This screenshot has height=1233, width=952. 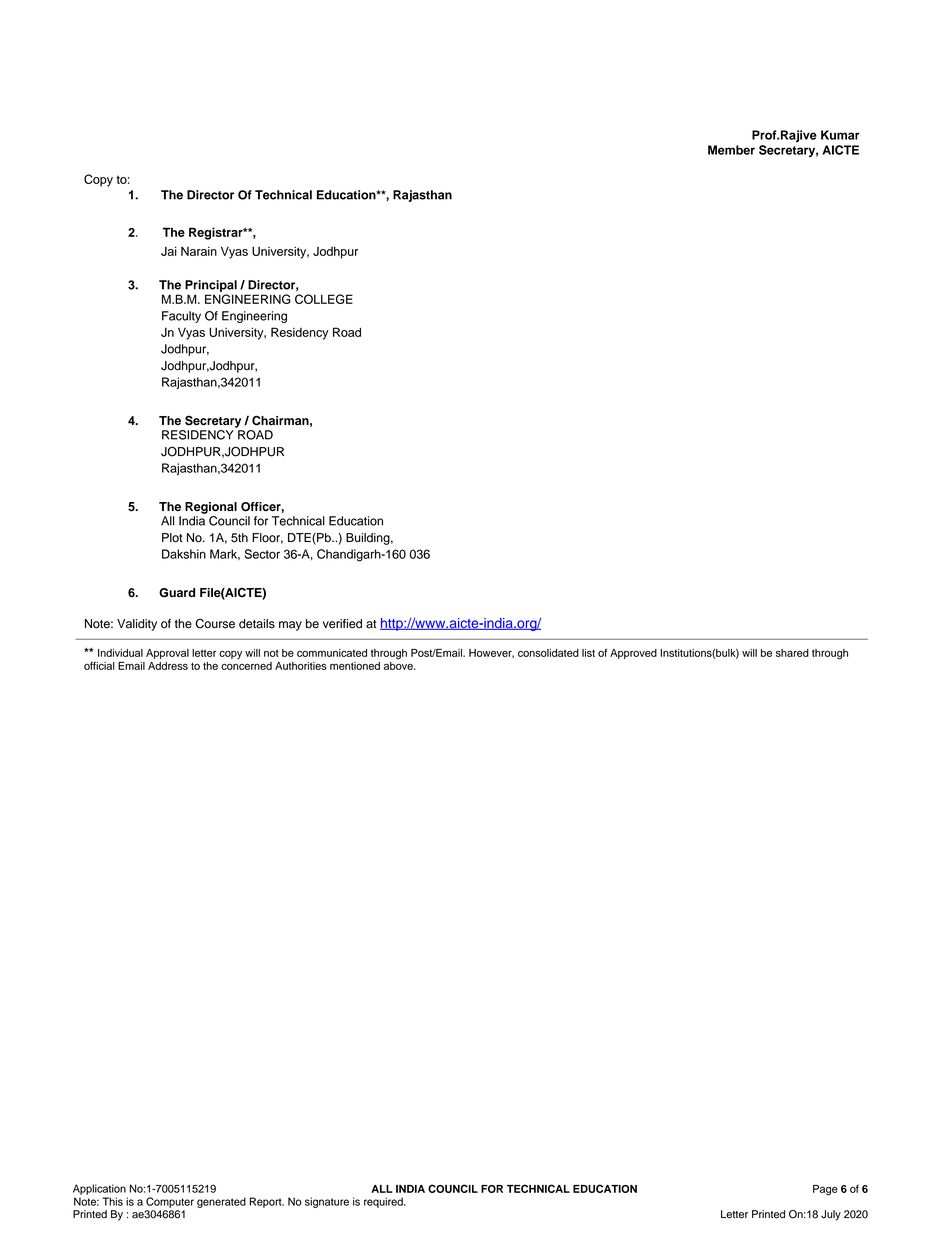 I want to click on Member, so click(x=731, y=150).
